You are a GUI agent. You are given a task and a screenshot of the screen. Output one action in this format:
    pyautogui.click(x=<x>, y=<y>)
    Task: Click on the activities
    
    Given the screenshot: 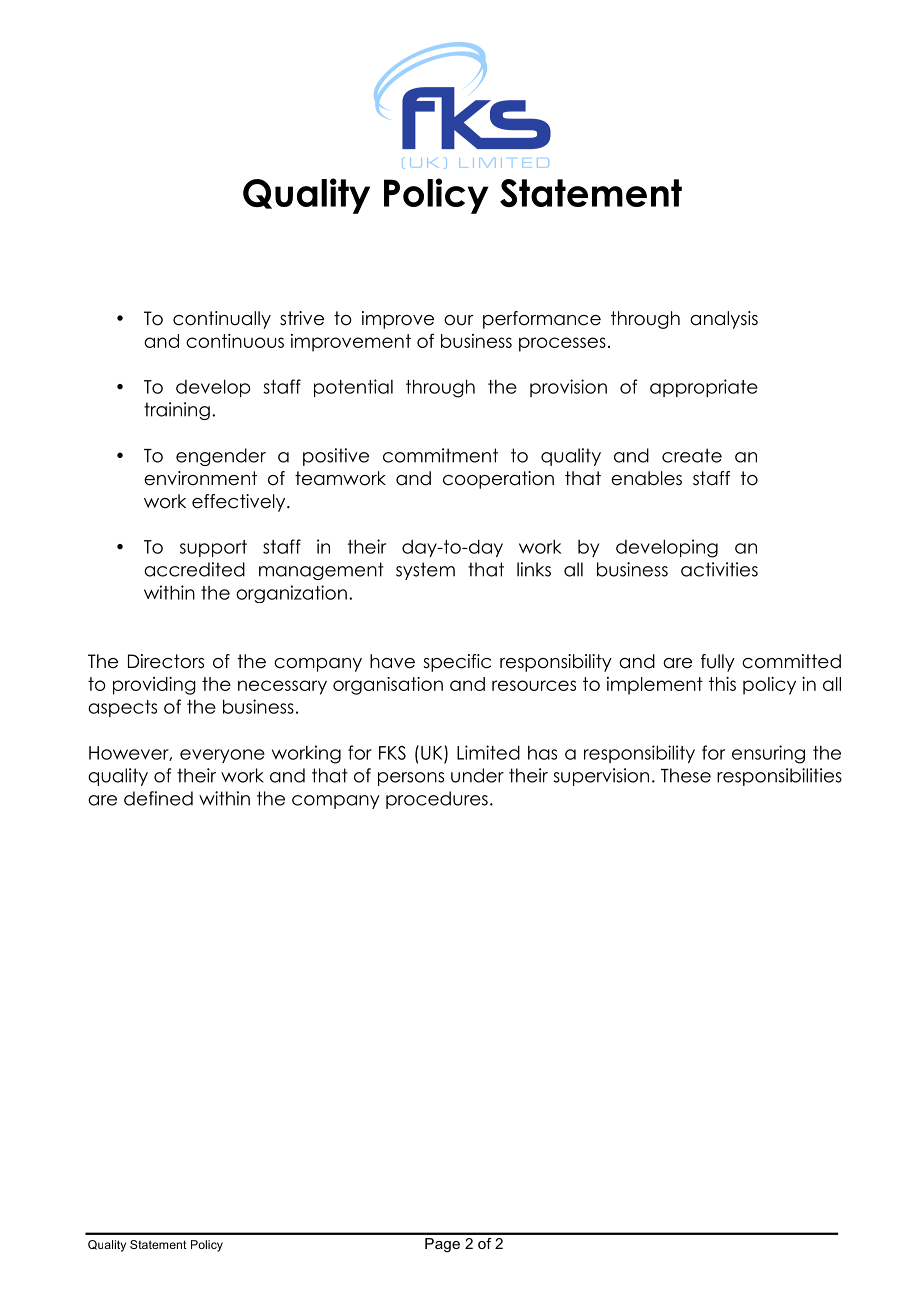 What is the action you would take?
    pyautogui.click(x=719, y=569)
